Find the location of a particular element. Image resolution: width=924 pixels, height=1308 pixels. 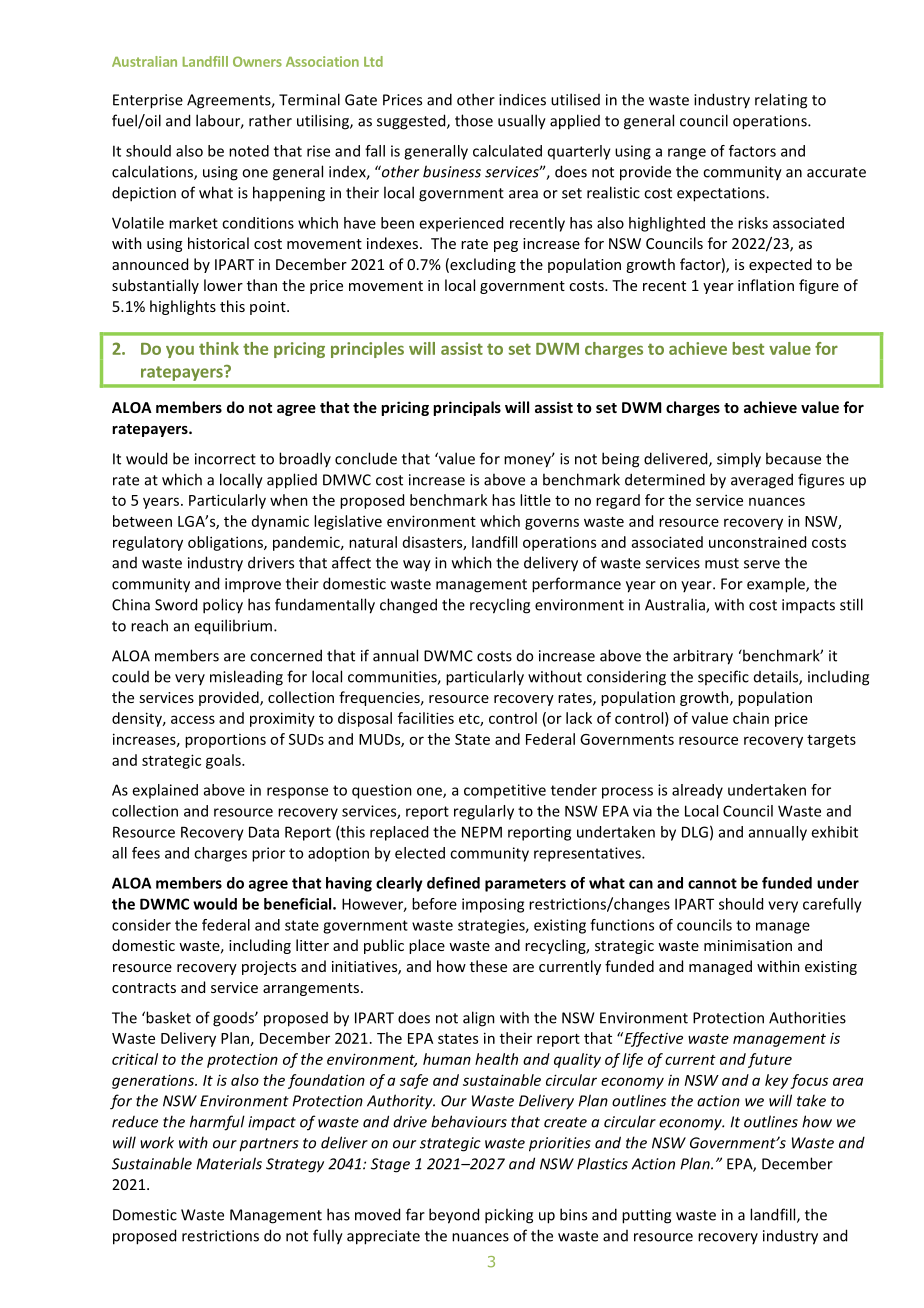

Materials is located at coordinates (229, 1163).
